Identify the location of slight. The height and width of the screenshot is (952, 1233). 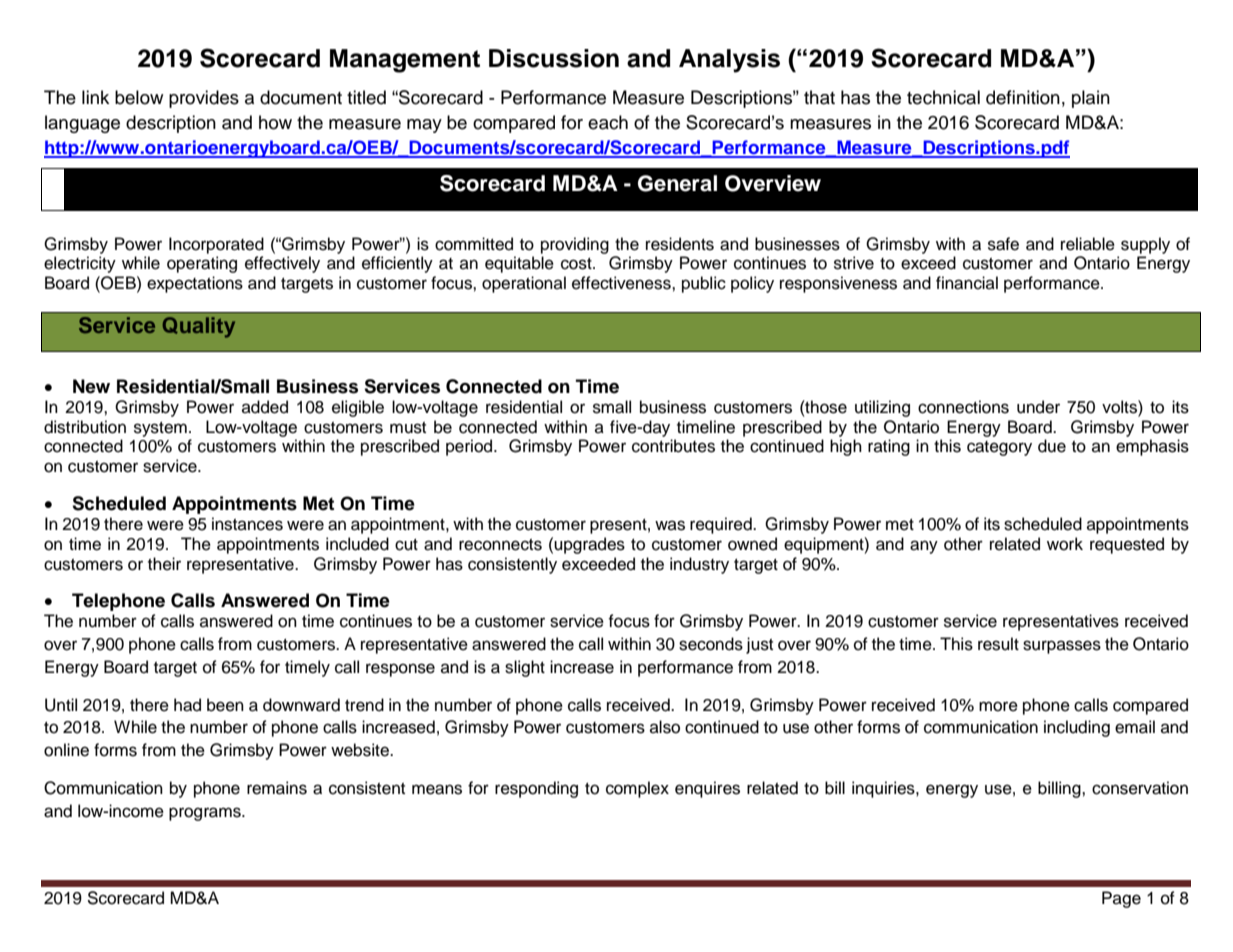
(525, 668).
